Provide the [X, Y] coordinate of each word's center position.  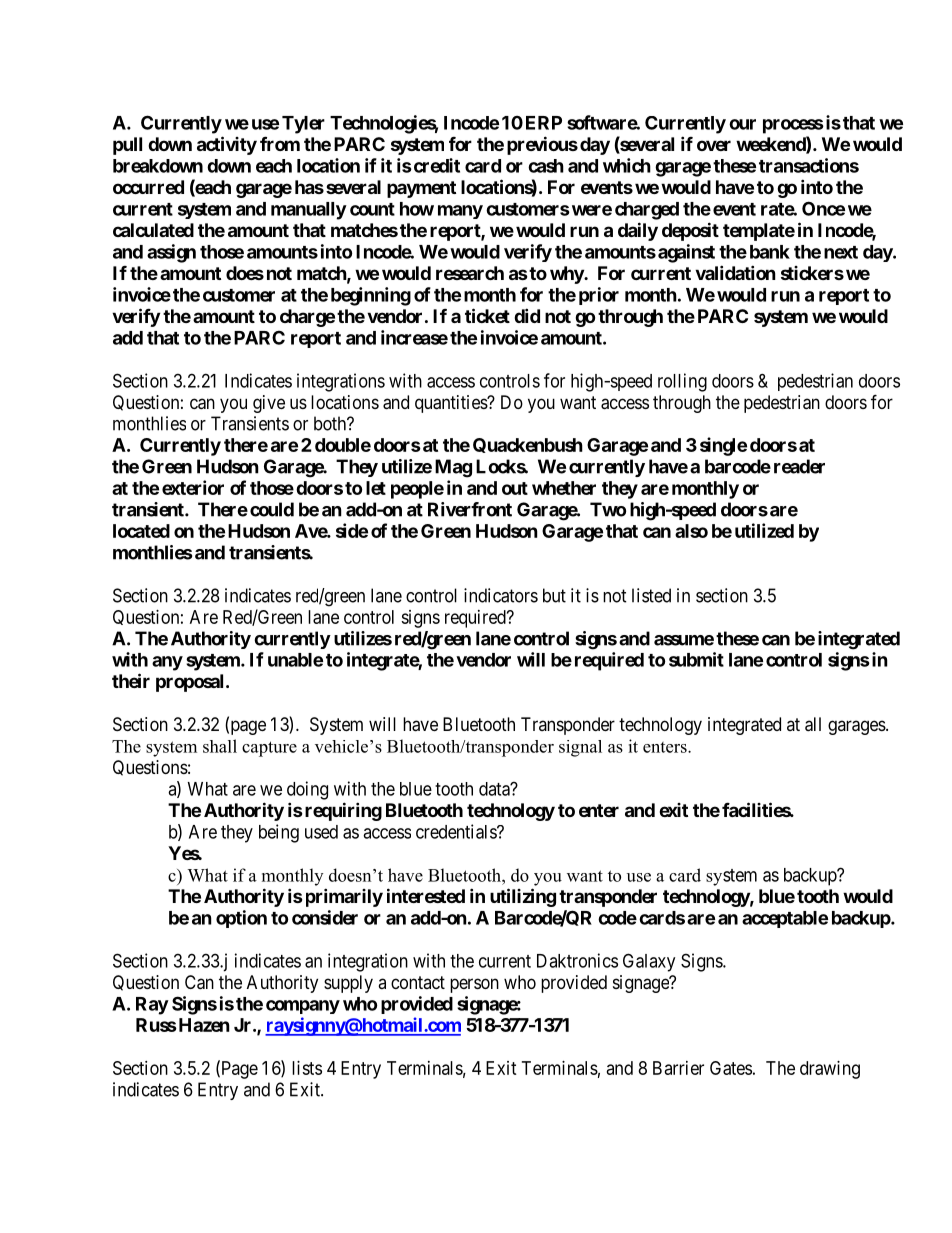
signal [580, 748]
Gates [731, 1068]
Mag [453, 468]
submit [696, 659]
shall [220, 746]
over [714, 145]
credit [435, 165]
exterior [193, 487]
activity [227, 145]
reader [799, 466]
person [474, 985]
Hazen [203, 1025]
